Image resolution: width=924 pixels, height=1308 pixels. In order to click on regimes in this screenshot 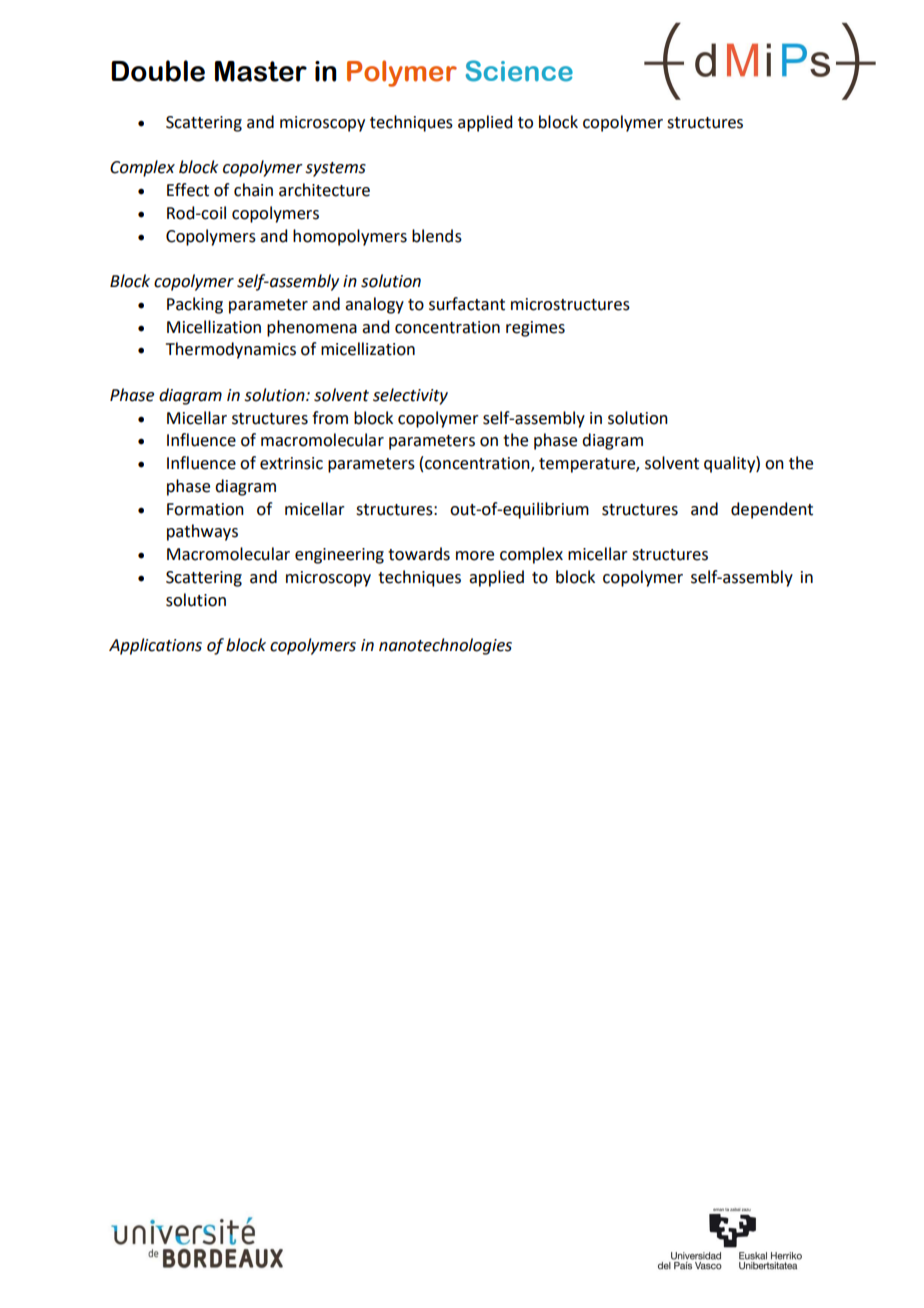, I will do `click(535, 329)`.
